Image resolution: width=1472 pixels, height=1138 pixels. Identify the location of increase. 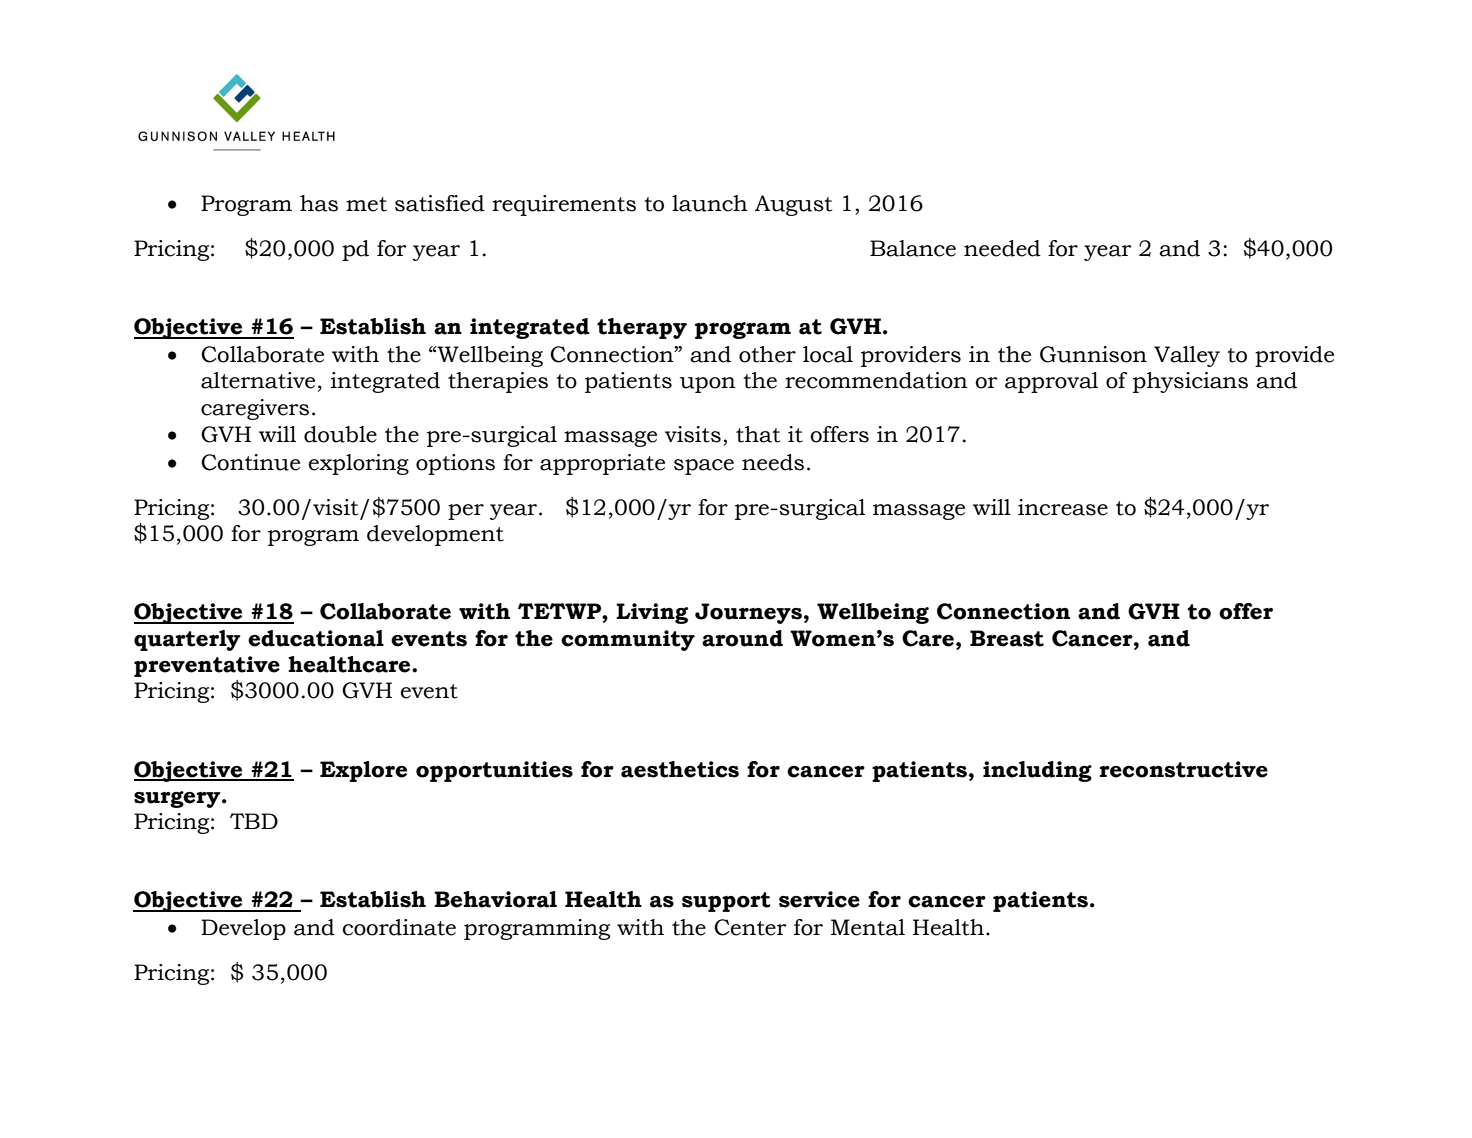
(1063, 507).
